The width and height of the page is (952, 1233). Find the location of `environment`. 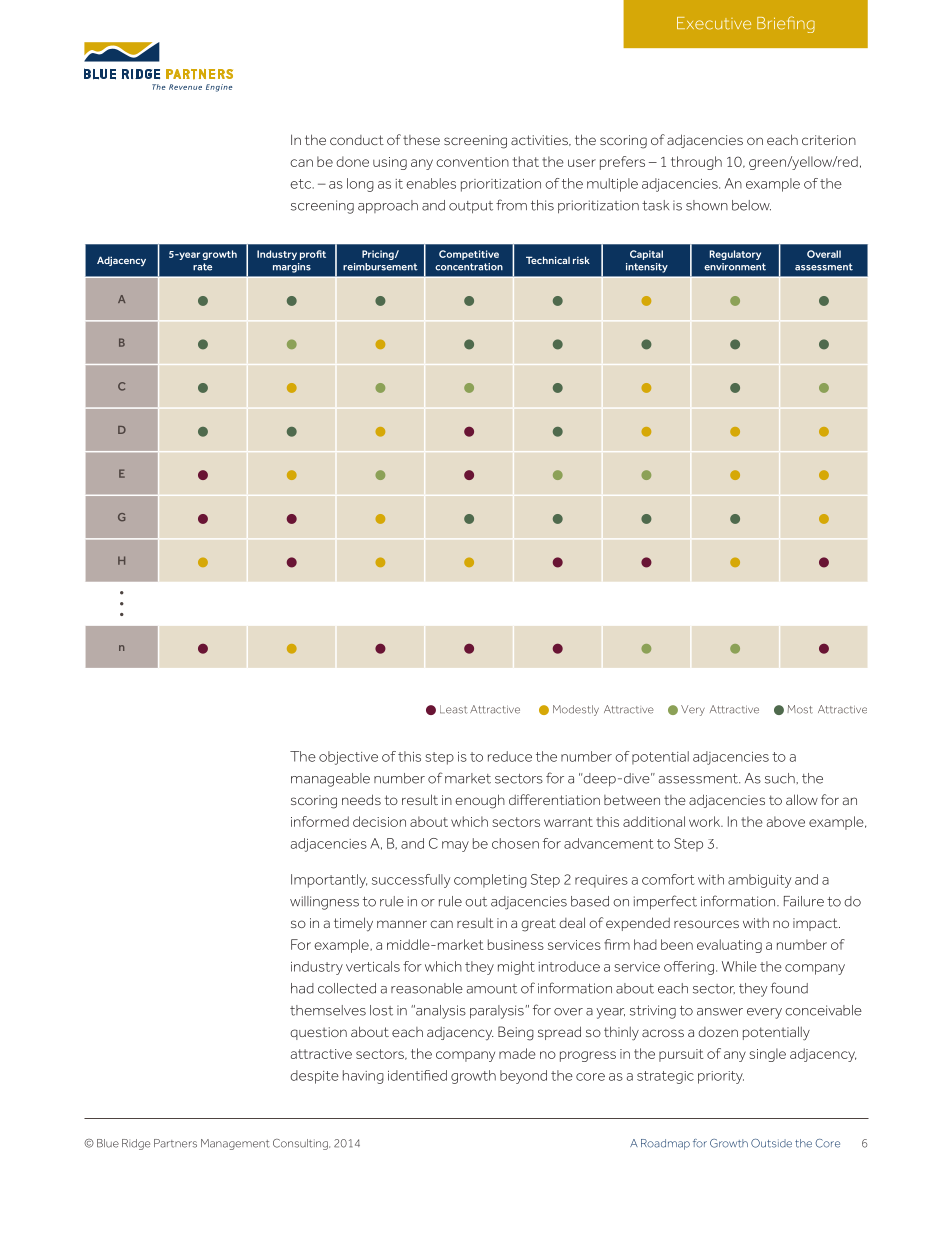

environment is located at coordinates (735, 267).
